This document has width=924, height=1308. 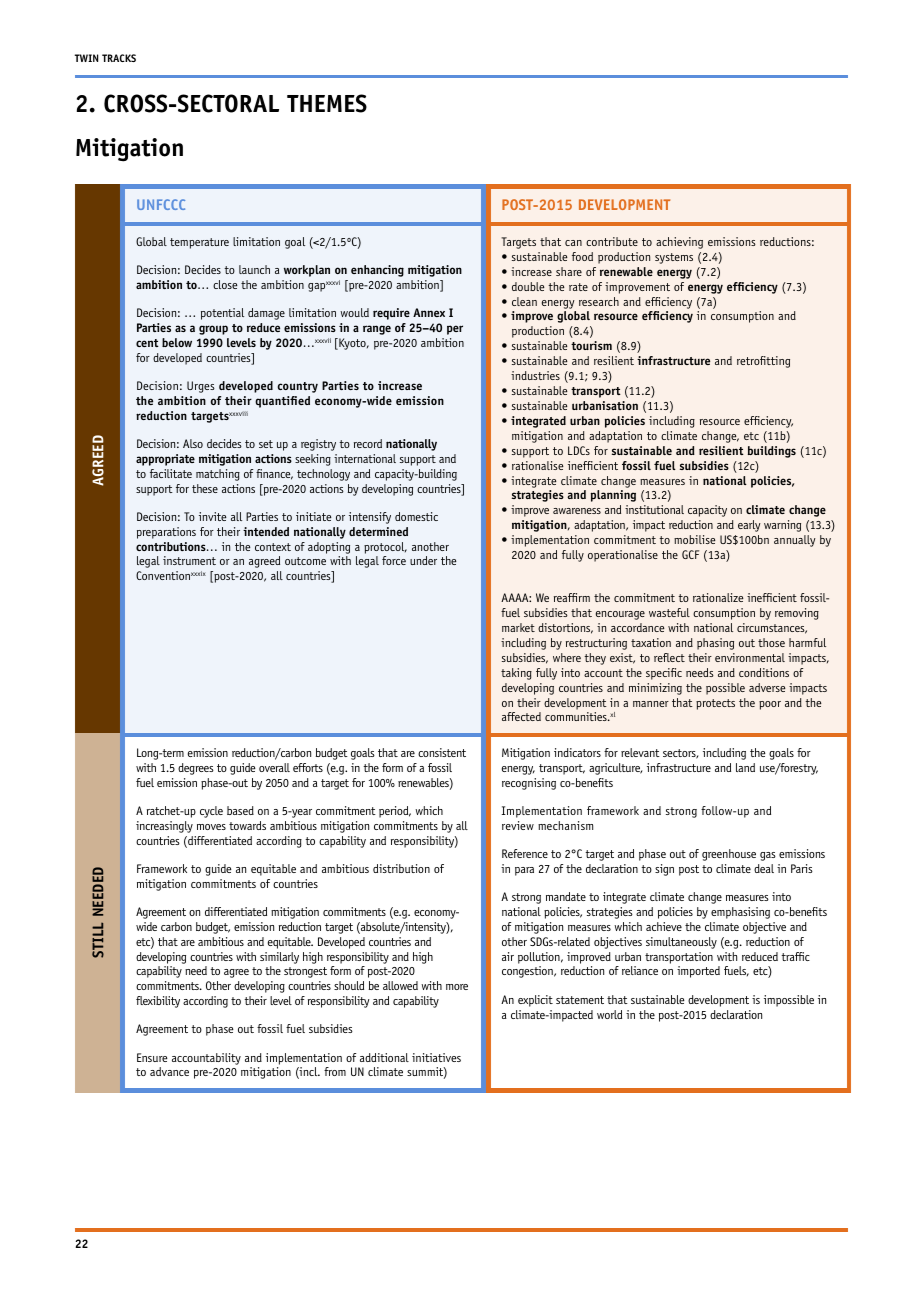 I want to click on TRACKS, so click(x=119, y=58).
